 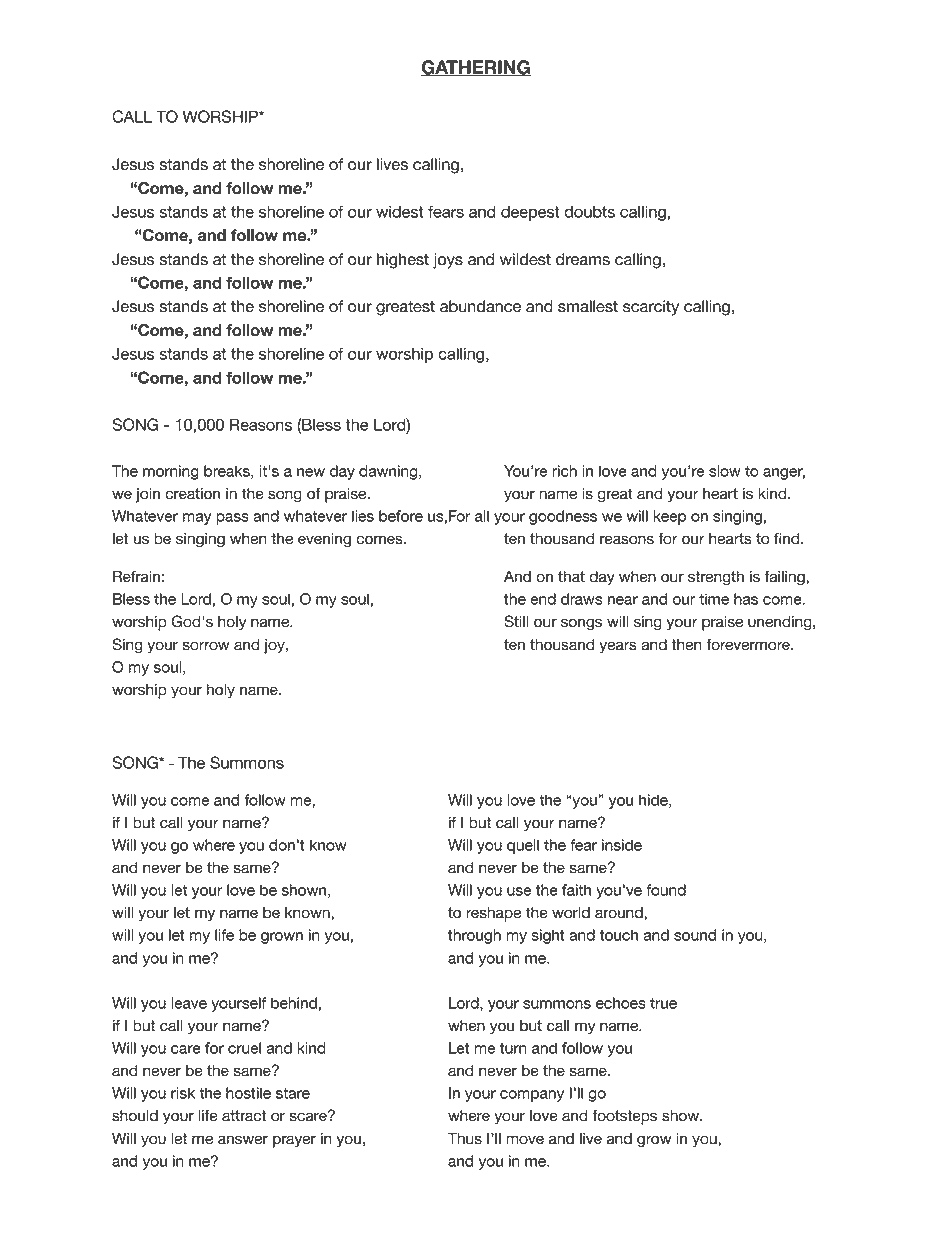 What do you see at coordinates (622, 845) in the document?
I see `inside` at bounding box center [622, 845].
